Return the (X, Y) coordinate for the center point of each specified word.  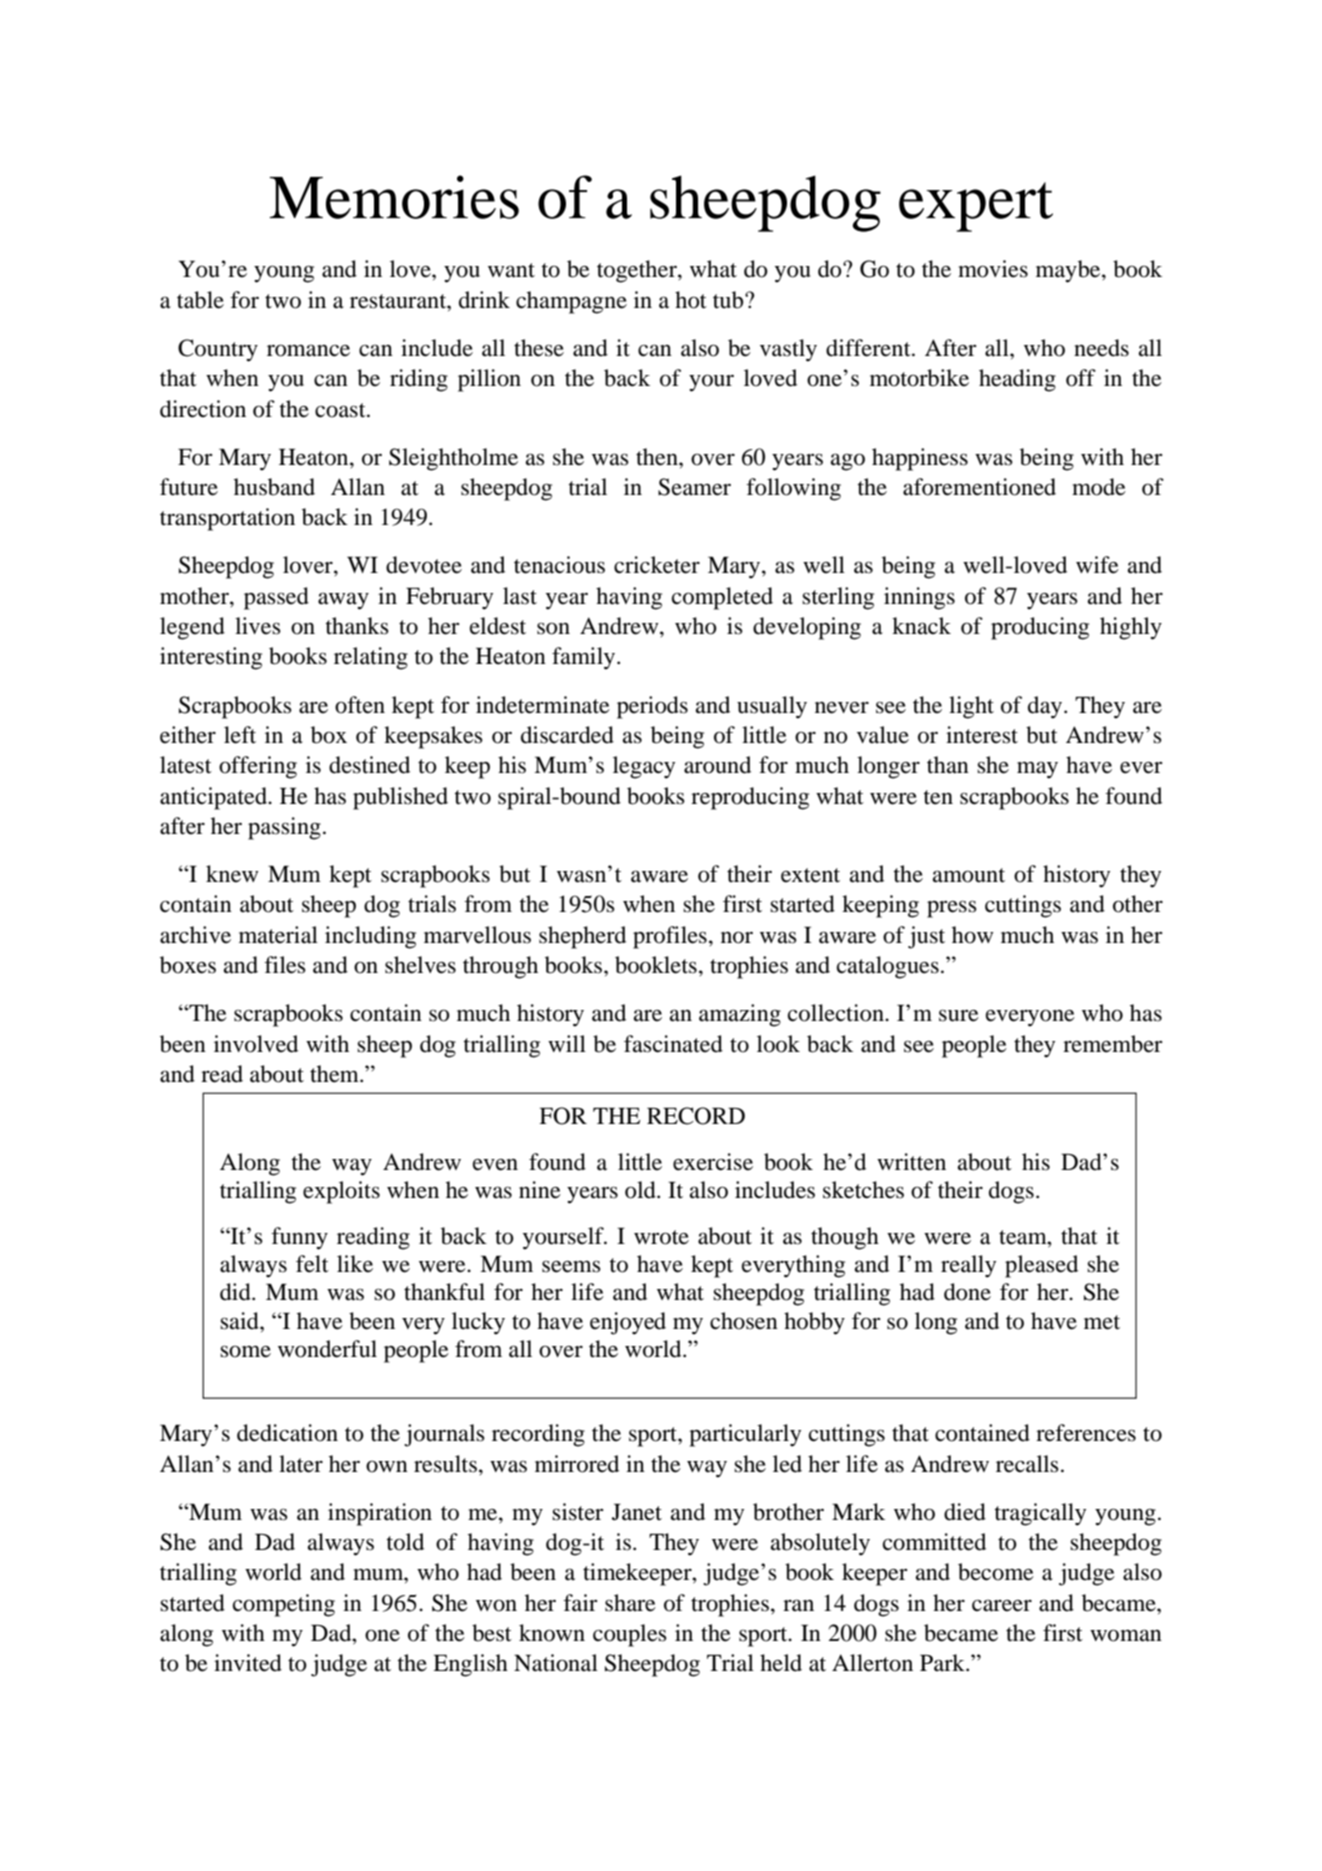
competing (284, 1605)
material (278, 935)
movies (993, 269)
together (638, 271)
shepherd (582, 937)
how (973, 935)
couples (630, 1635)
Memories (394, 197)
